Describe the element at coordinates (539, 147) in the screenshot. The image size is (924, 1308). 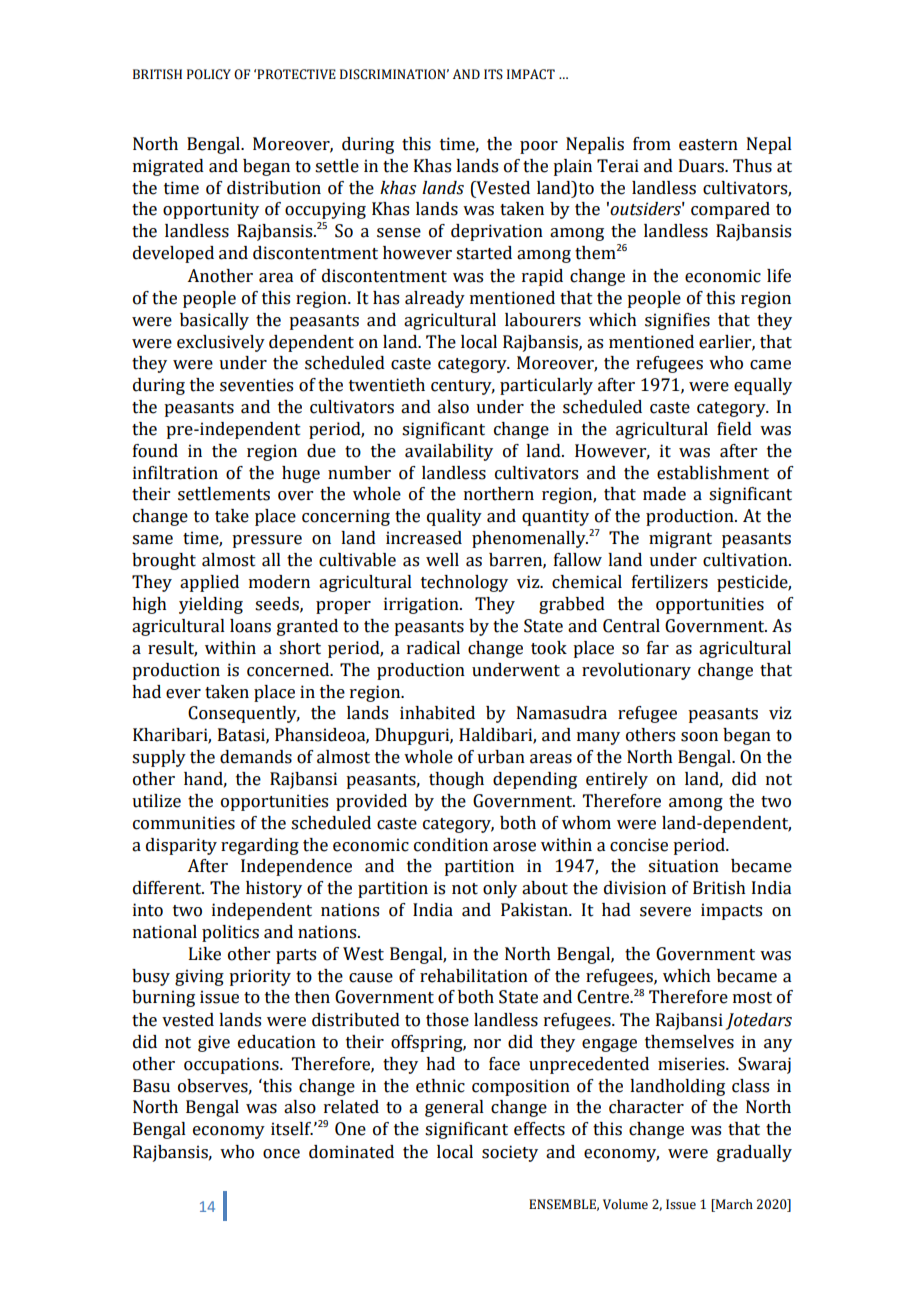
I see `poor` at that location.
